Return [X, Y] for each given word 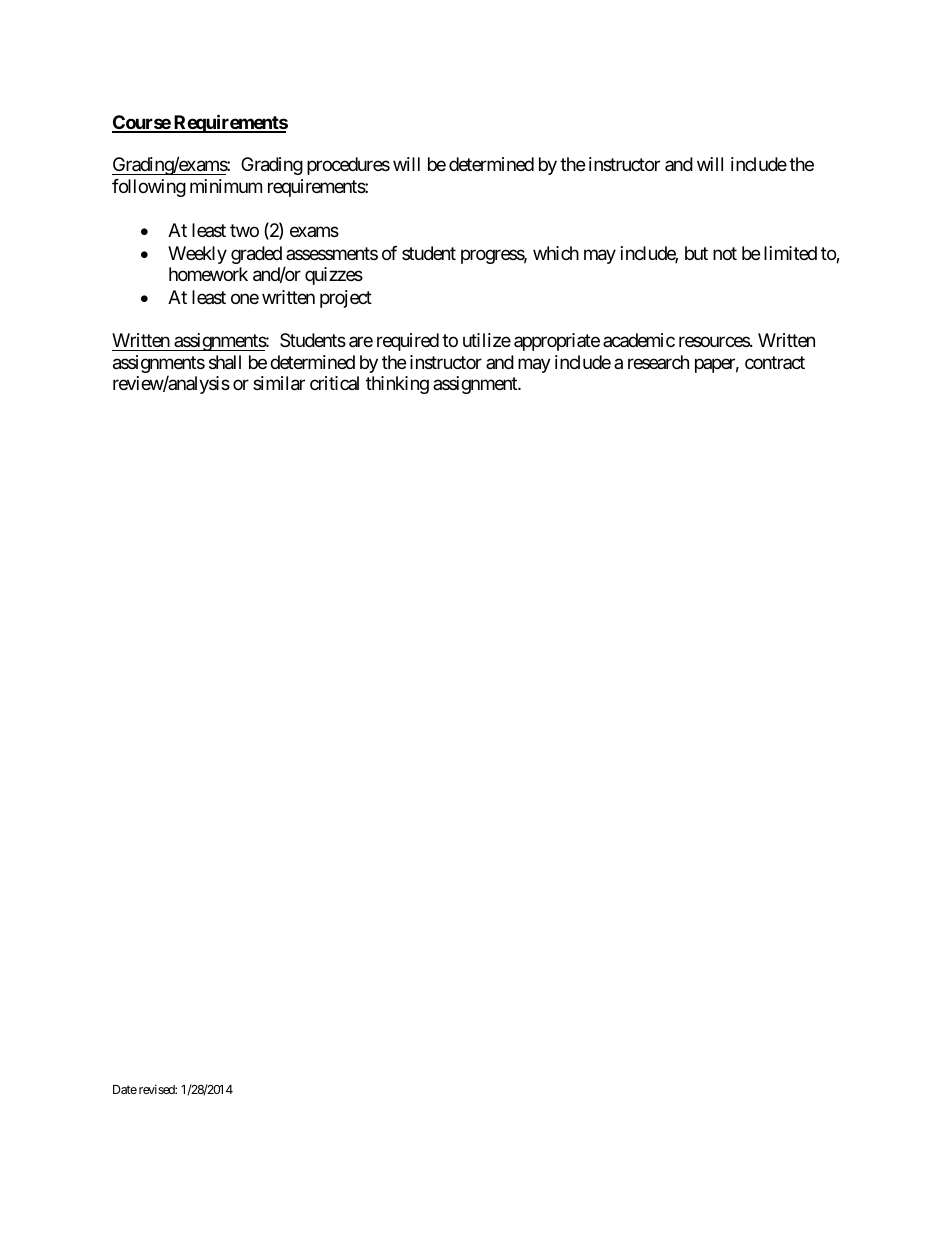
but [696, 253]
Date [125, 1089]
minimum [226, 186]
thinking [397, 385]
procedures [348, 166]
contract [775, 362]
